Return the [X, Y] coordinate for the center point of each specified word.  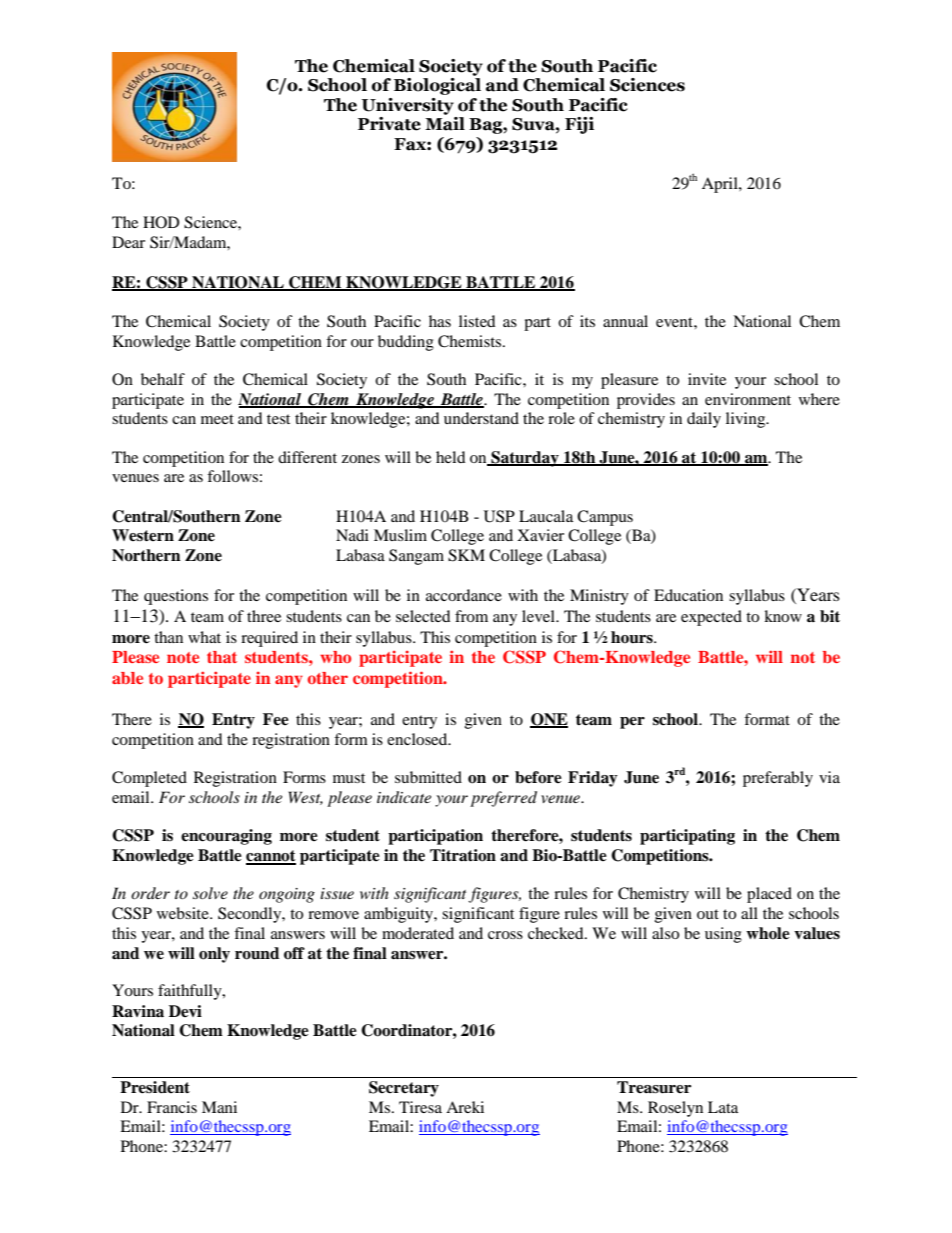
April [721, 185]
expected [711, 618]
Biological [437, 86]
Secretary [404, 1089]
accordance [464, 595]
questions [176, 597]
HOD [161, 222]
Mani [219, 1107]
